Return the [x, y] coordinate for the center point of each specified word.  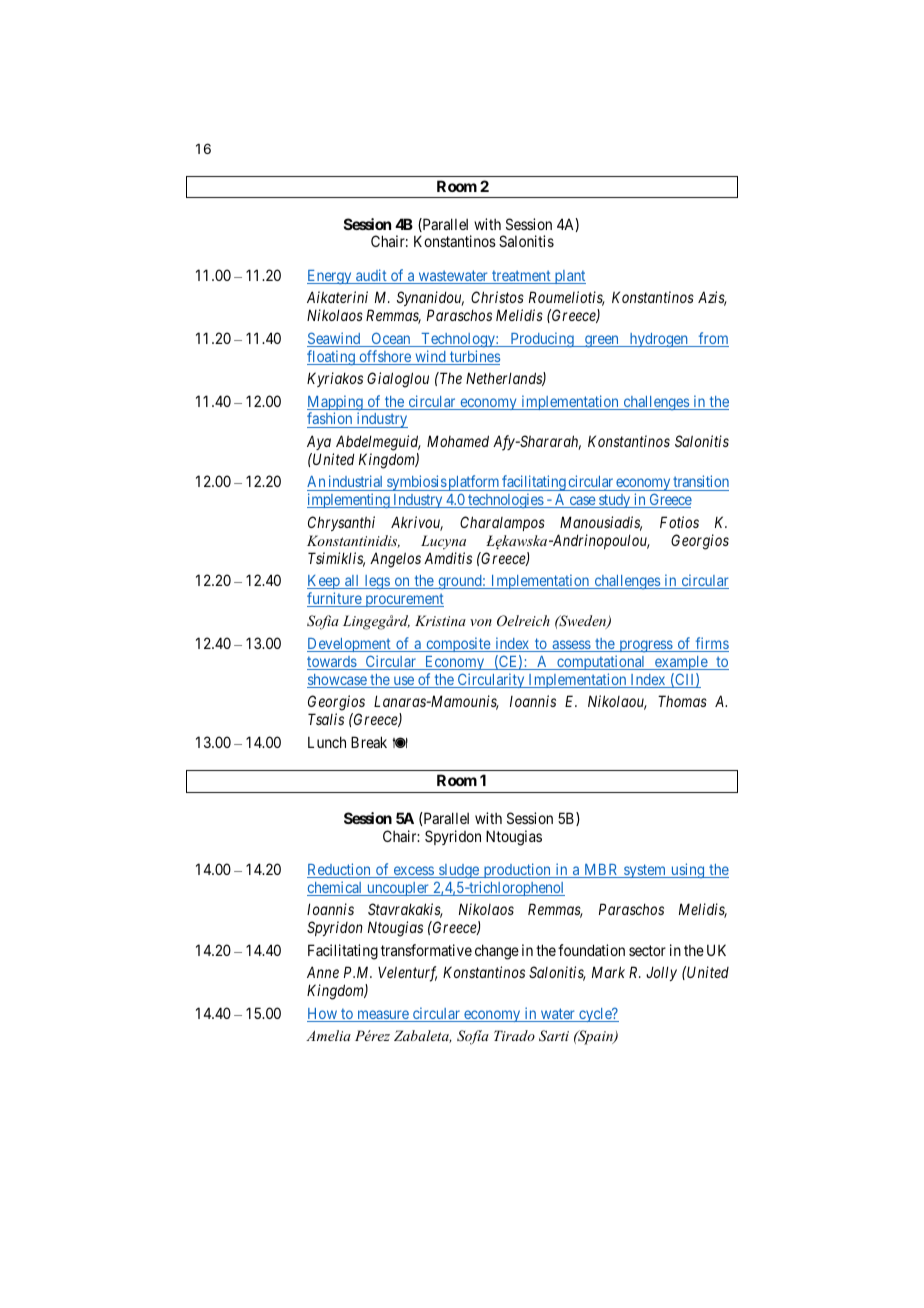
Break [369, 742]
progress [645, 646]
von [481, 622]
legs [377, 582]
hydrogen [658, 340]
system [645, 871]
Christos [497, 297]
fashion [331, 420]
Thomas [682, 701]
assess [571, 646]
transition [700, 483]
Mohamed [458, 441]
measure [383, 1016]
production [517, 870]
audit [371, 276]
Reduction [340, 870]
